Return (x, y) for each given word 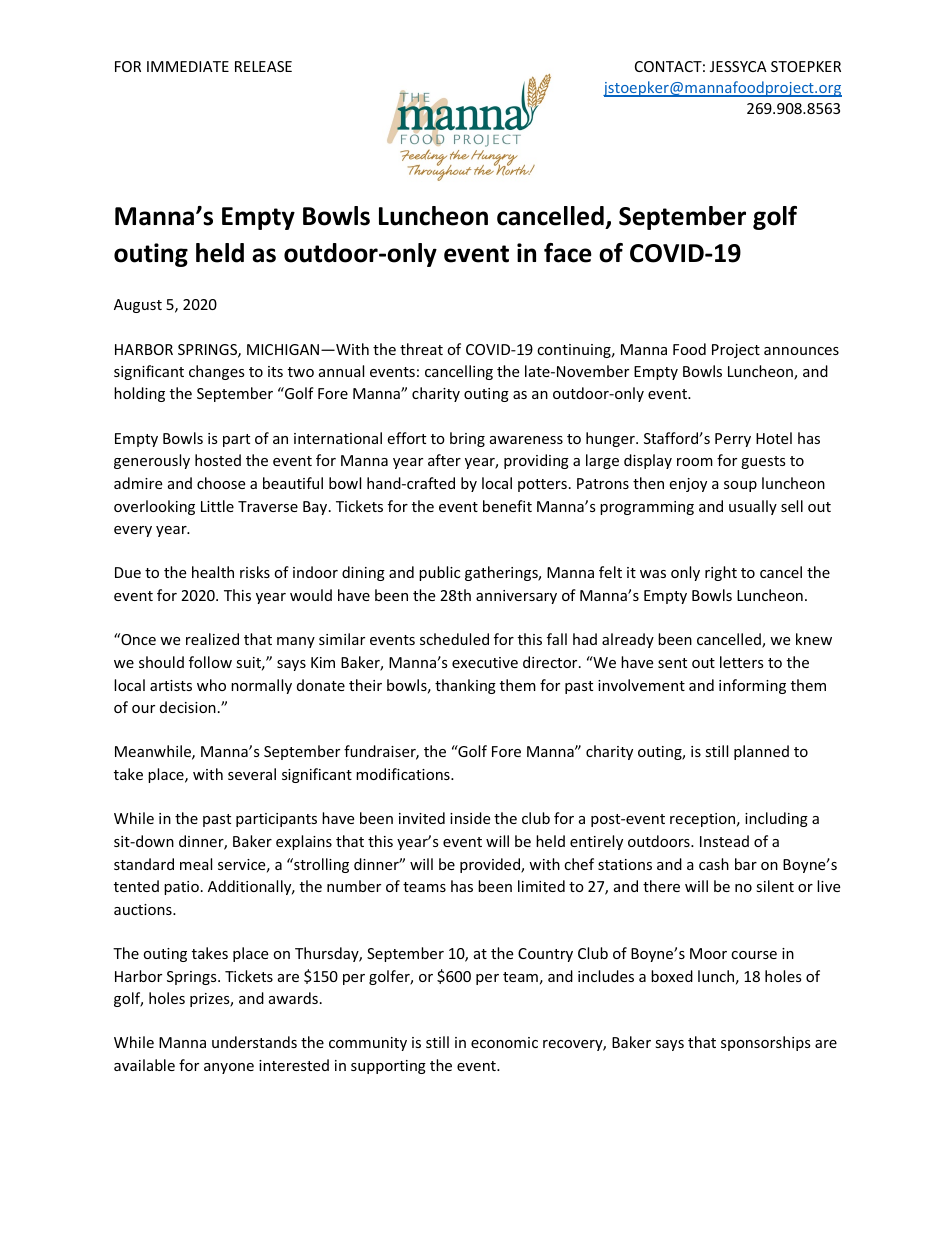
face (568, 253)
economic (504, 1042)
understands (254, 1042)
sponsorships (766, 1043)
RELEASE (263, 66)
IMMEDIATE (188, 66)
